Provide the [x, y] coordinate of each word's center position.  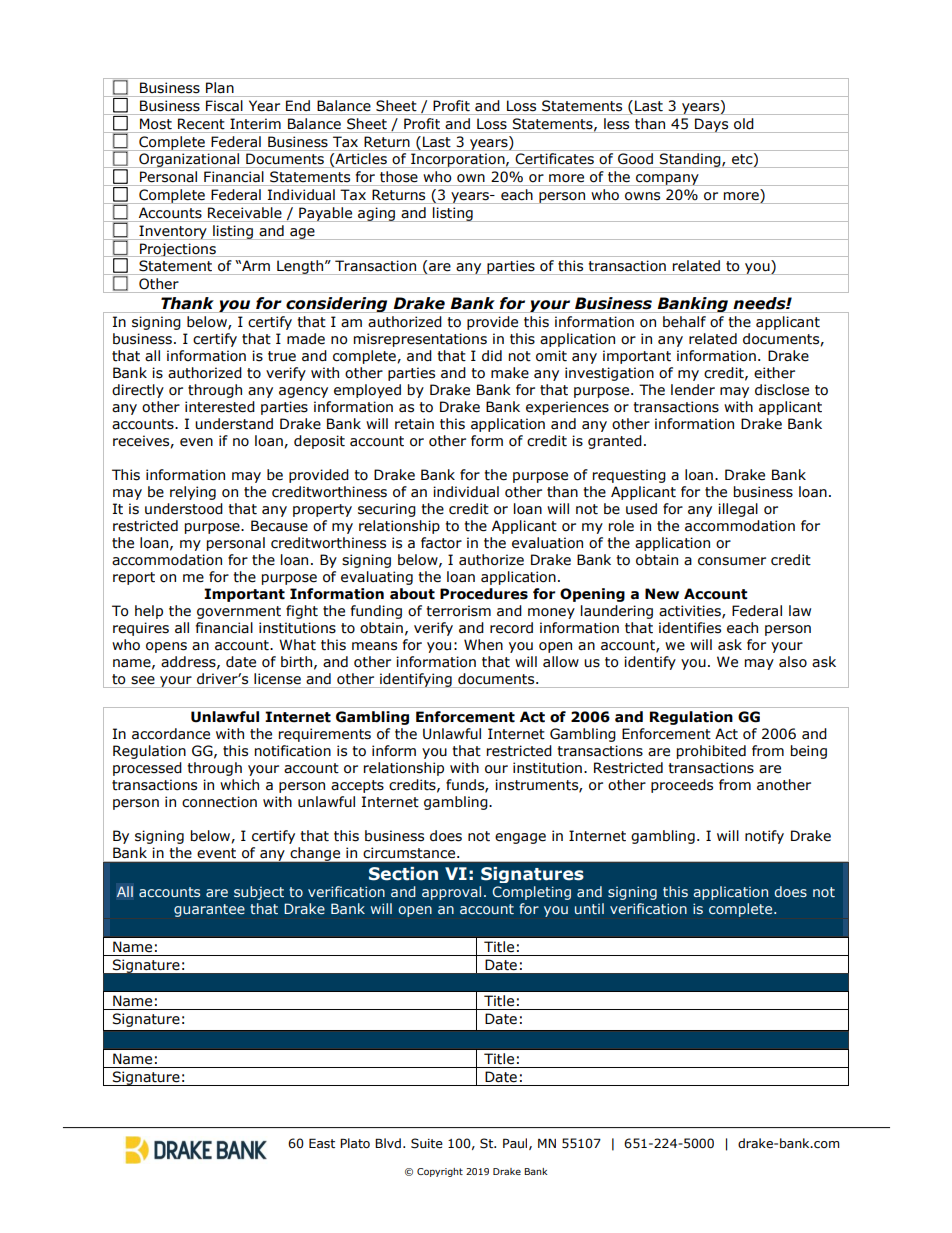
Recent [201, 123]
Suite [427, 1143]
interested [220, 407]
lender [693, 390]
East [322, 1143]
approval [451, 893]
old [743, 123]
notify [764, 837]
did [492, 356]
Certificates [555, 158]
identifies [690, 628]
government [239, 612]
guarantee [209, 910]
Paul [516, 1144]
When [483, 645]
